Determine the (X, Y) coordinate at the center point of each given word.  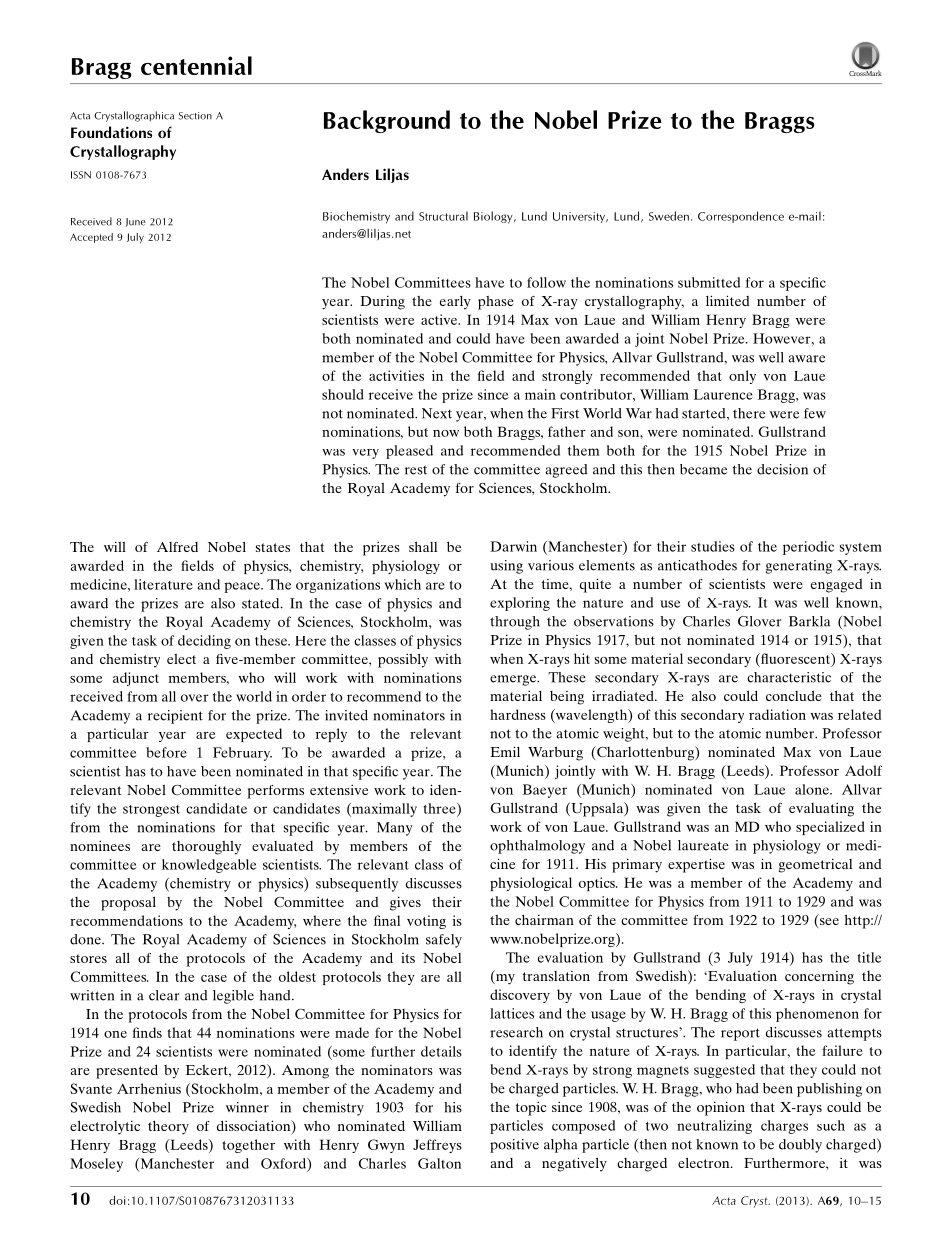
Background (387, 121)
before (166, 752)
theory (168, 1128)
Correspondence (741, 217)
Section (195, 116)
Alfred (177, 547)
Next (437, 413)
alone (813, 789)
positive (514, 1146)
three (440, 808)
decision (782, 469)
